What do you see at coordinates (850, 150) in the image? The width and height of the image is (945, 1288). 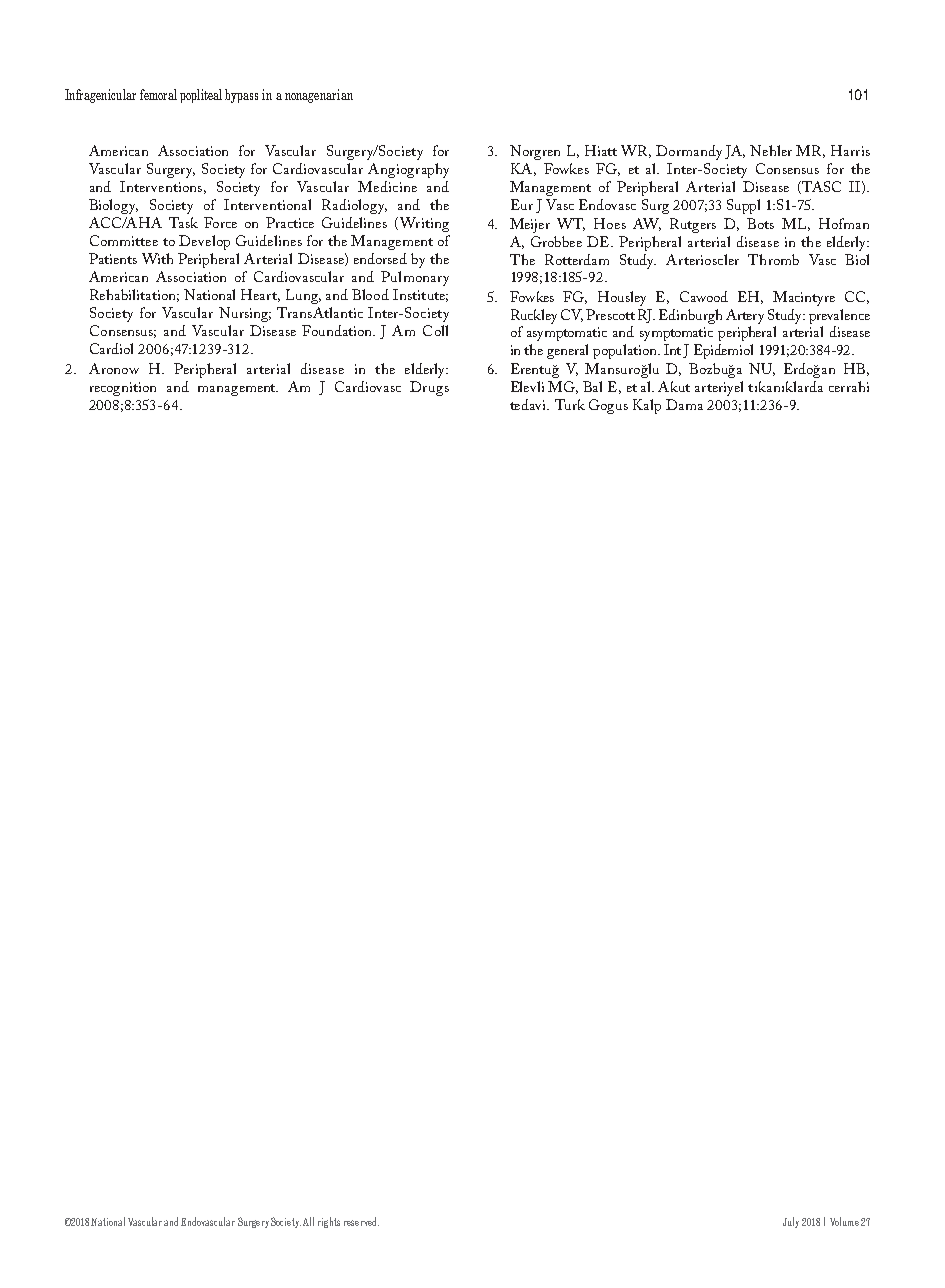 I see `Harris` at bounding box center [850, 150].
